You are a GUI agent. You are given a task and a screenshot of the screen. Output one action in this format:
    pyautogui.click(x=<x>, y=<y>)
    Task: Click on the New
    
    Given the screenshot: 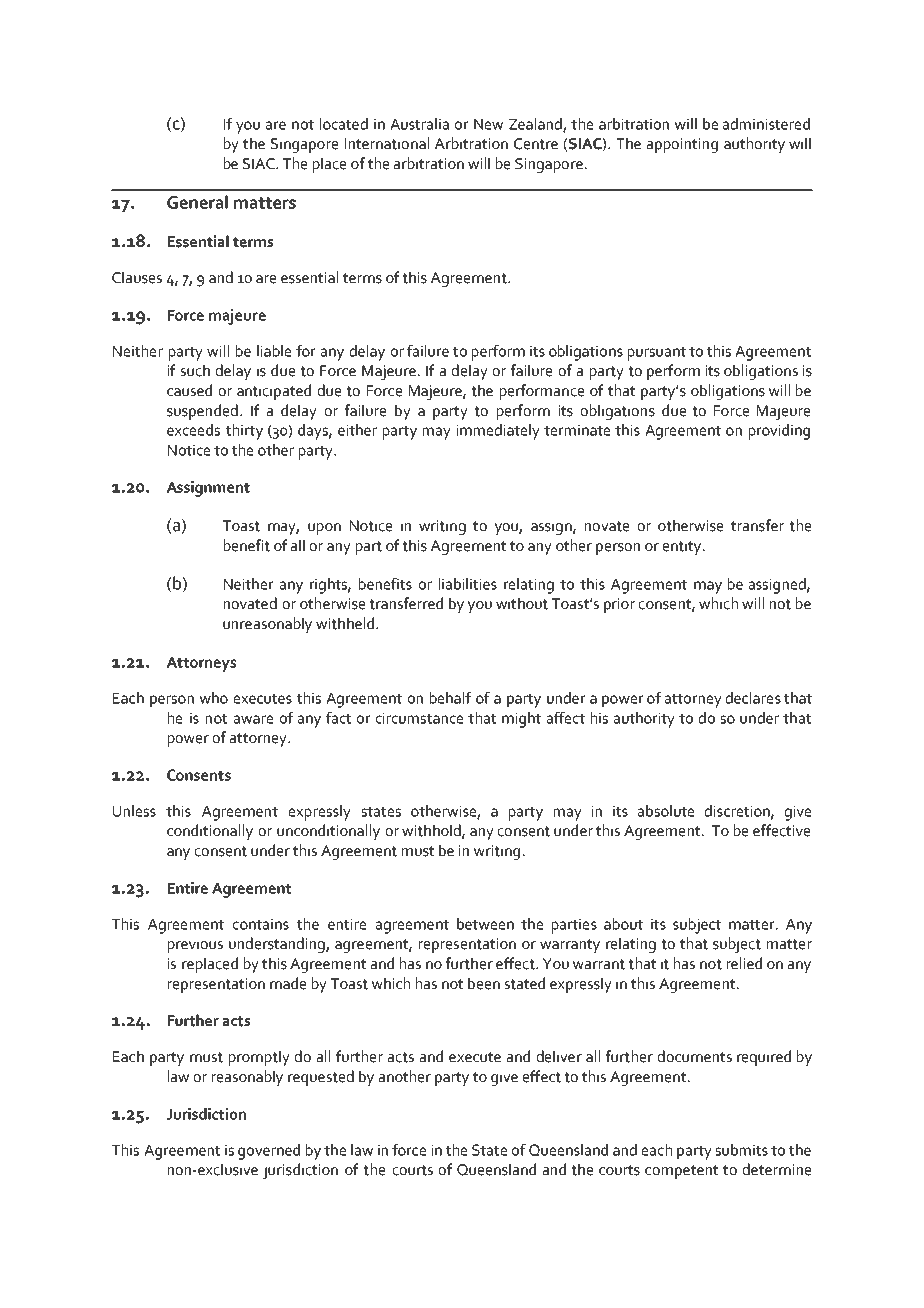 What is the action you would take?
    pyautogui.click(x=488, y=124)
